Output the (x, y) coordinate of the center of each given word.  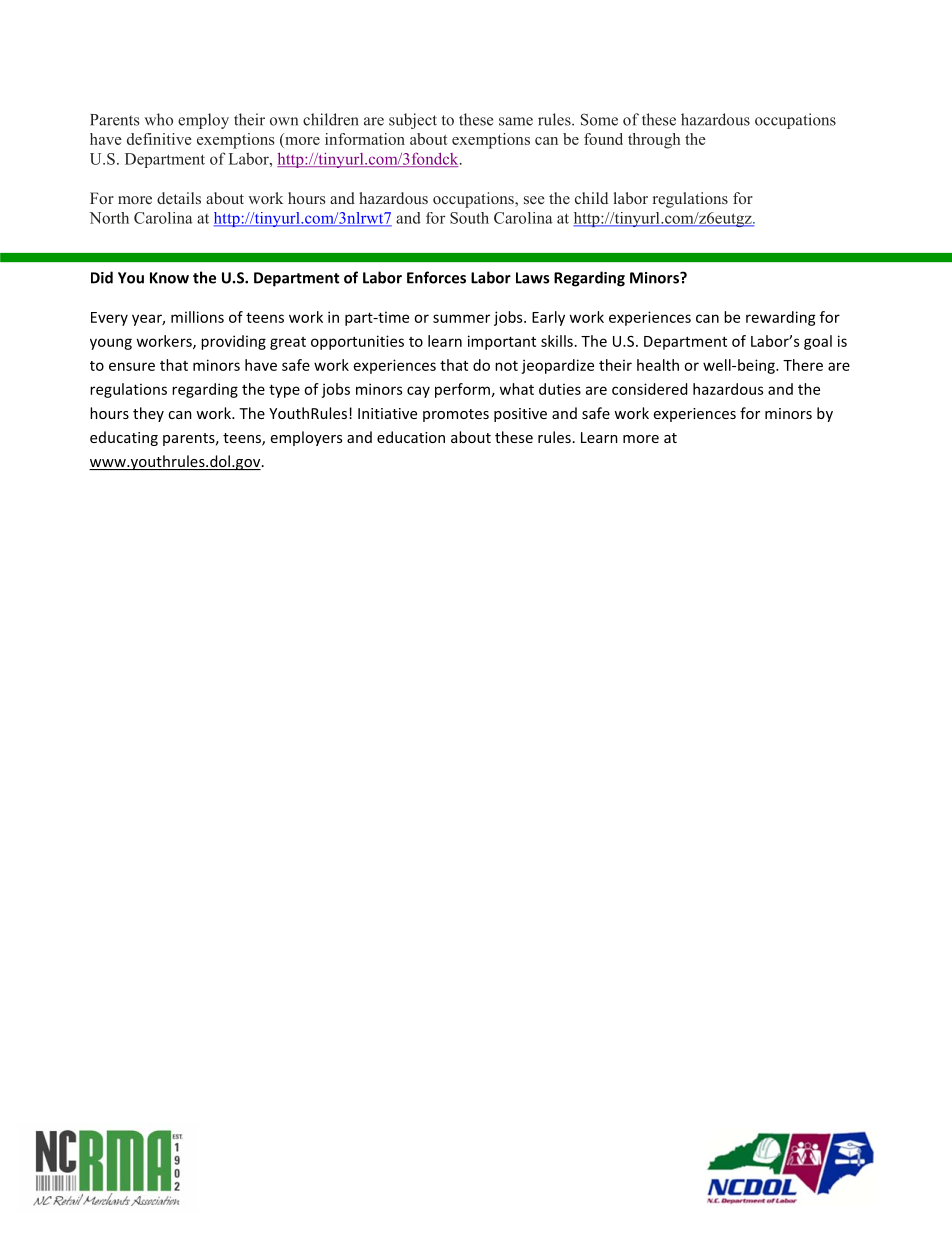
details (179, 198)
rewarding (781, 318)
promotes (456, 415)
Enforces (436, 277)
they (148, 414)
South (469, 218)
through (654, 141)
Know (169, 278)
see (534, 200)
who (158, 119)
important (502, 342)
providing (233, 342)
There (803, 365)
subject (413, 121)
